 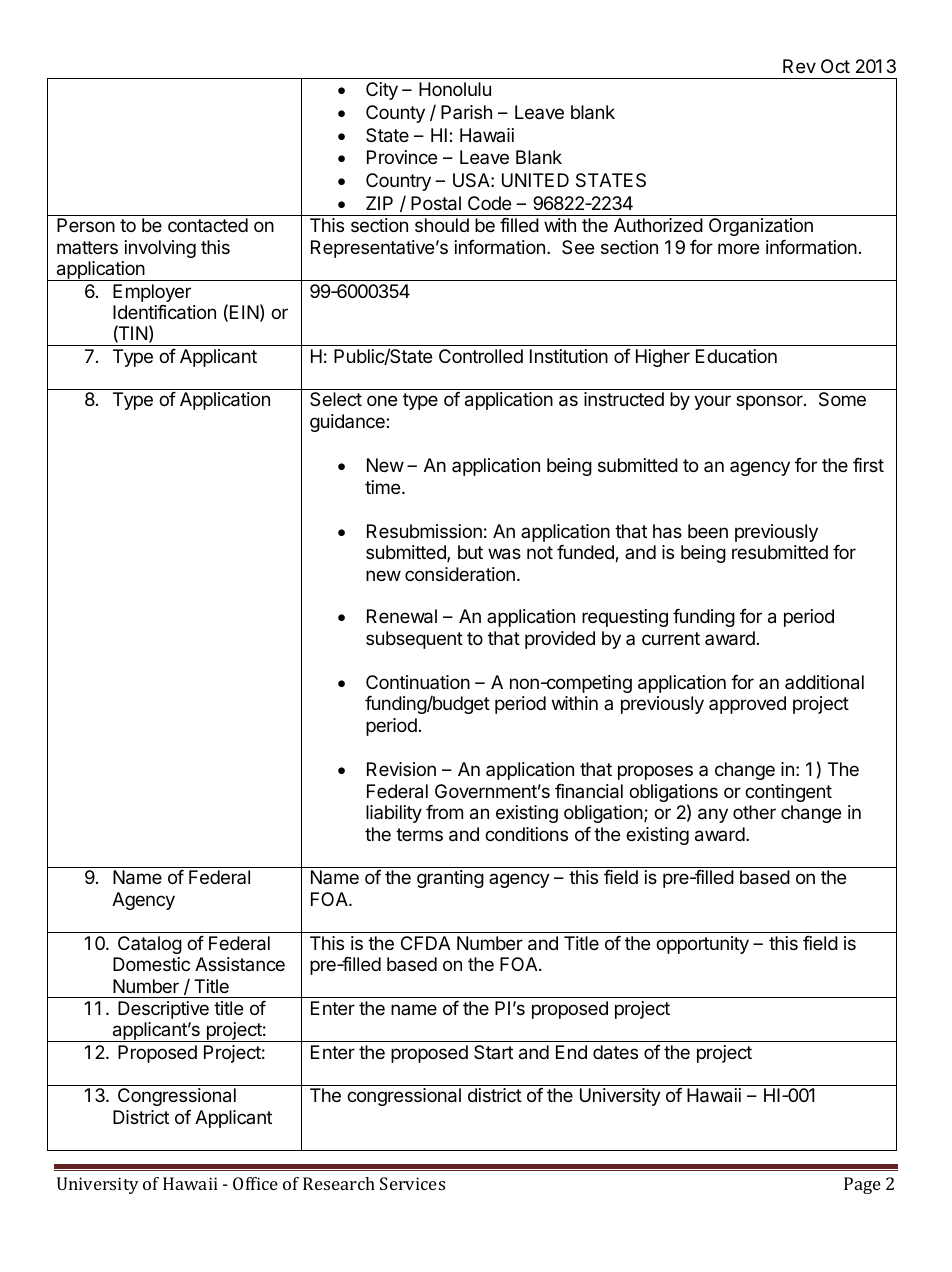 What do you see at coordinates (835, 66) in the document?
I see `Oct` at bounding box center [835, 66].
